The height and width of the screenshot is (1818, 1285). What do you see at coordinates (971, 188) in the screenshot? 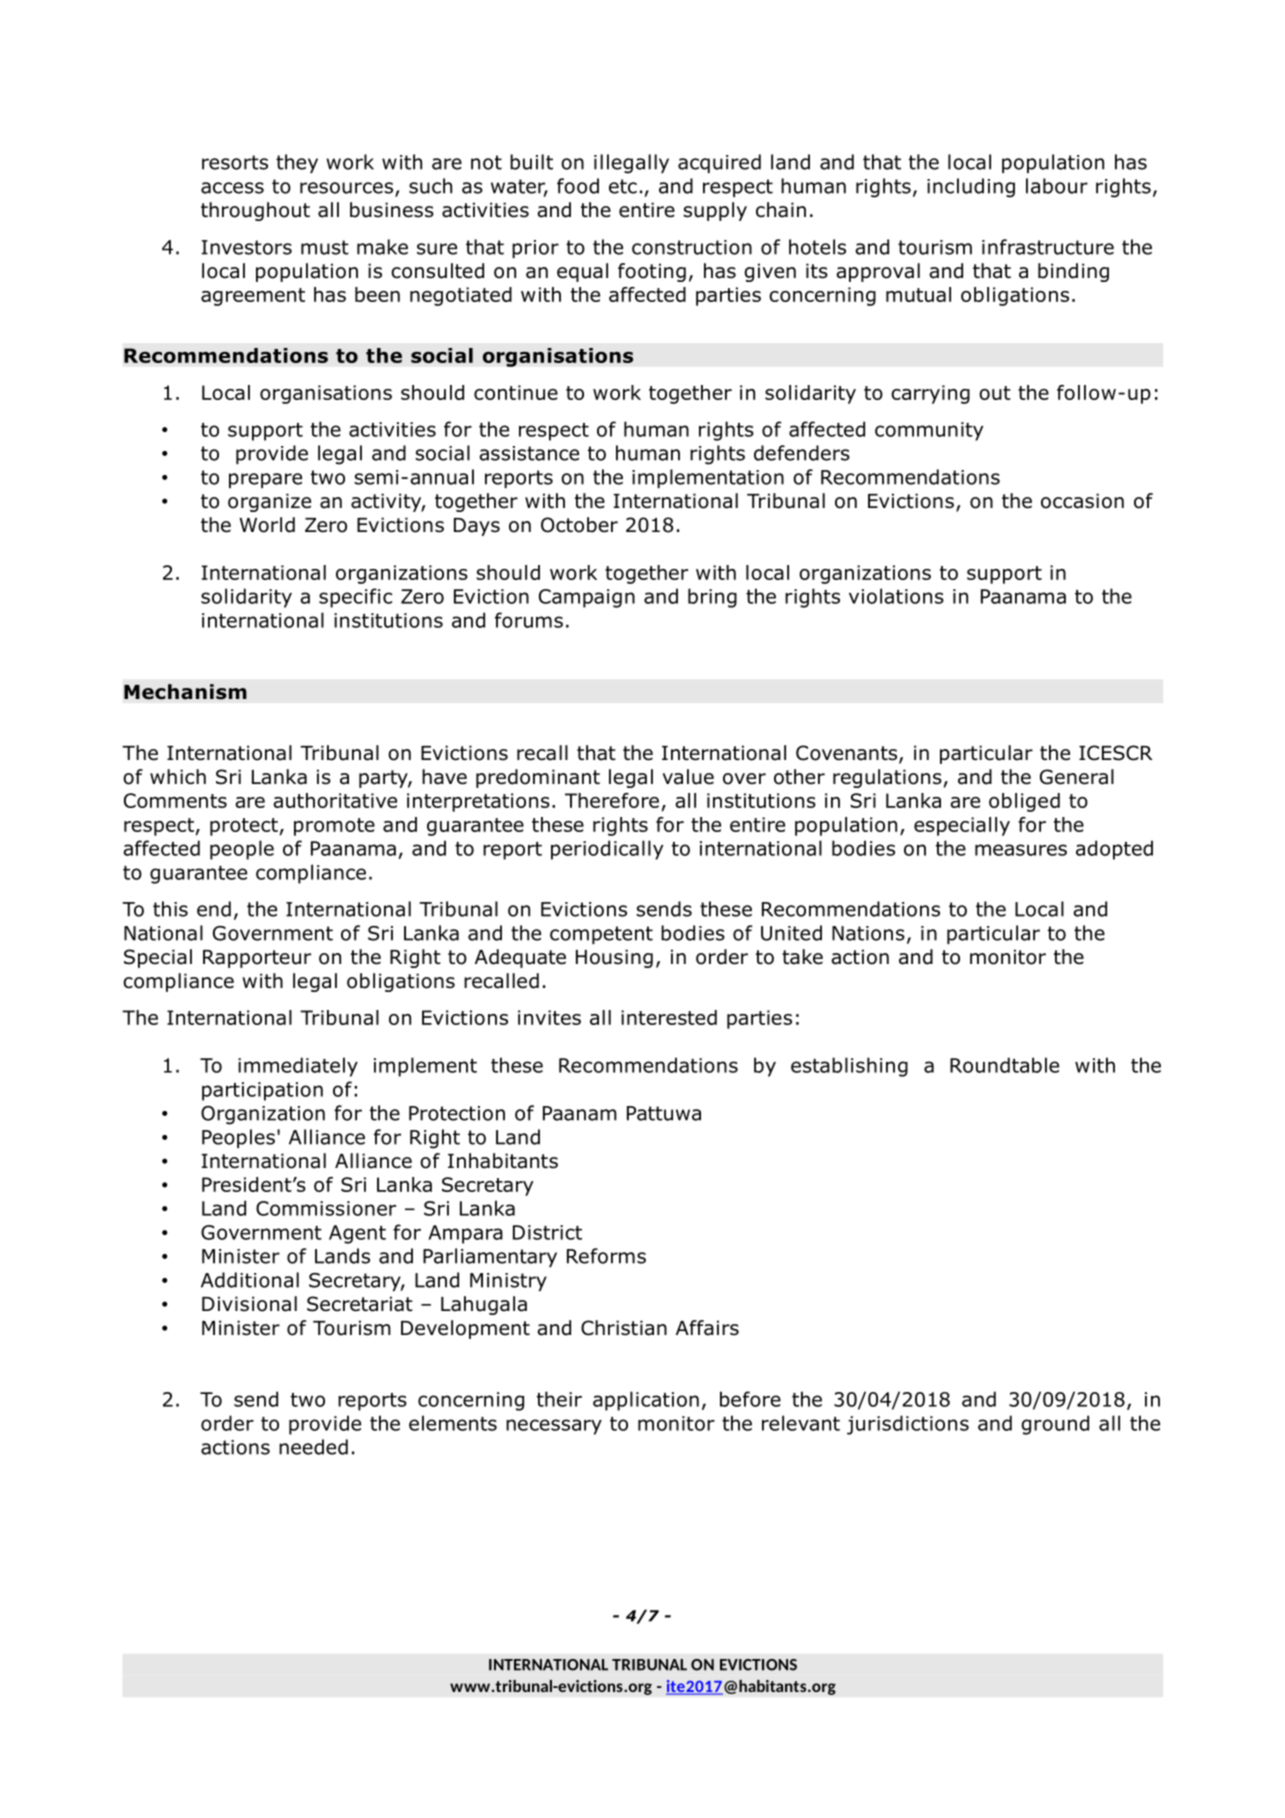
I see `including` at bounding box center [971, 188].
